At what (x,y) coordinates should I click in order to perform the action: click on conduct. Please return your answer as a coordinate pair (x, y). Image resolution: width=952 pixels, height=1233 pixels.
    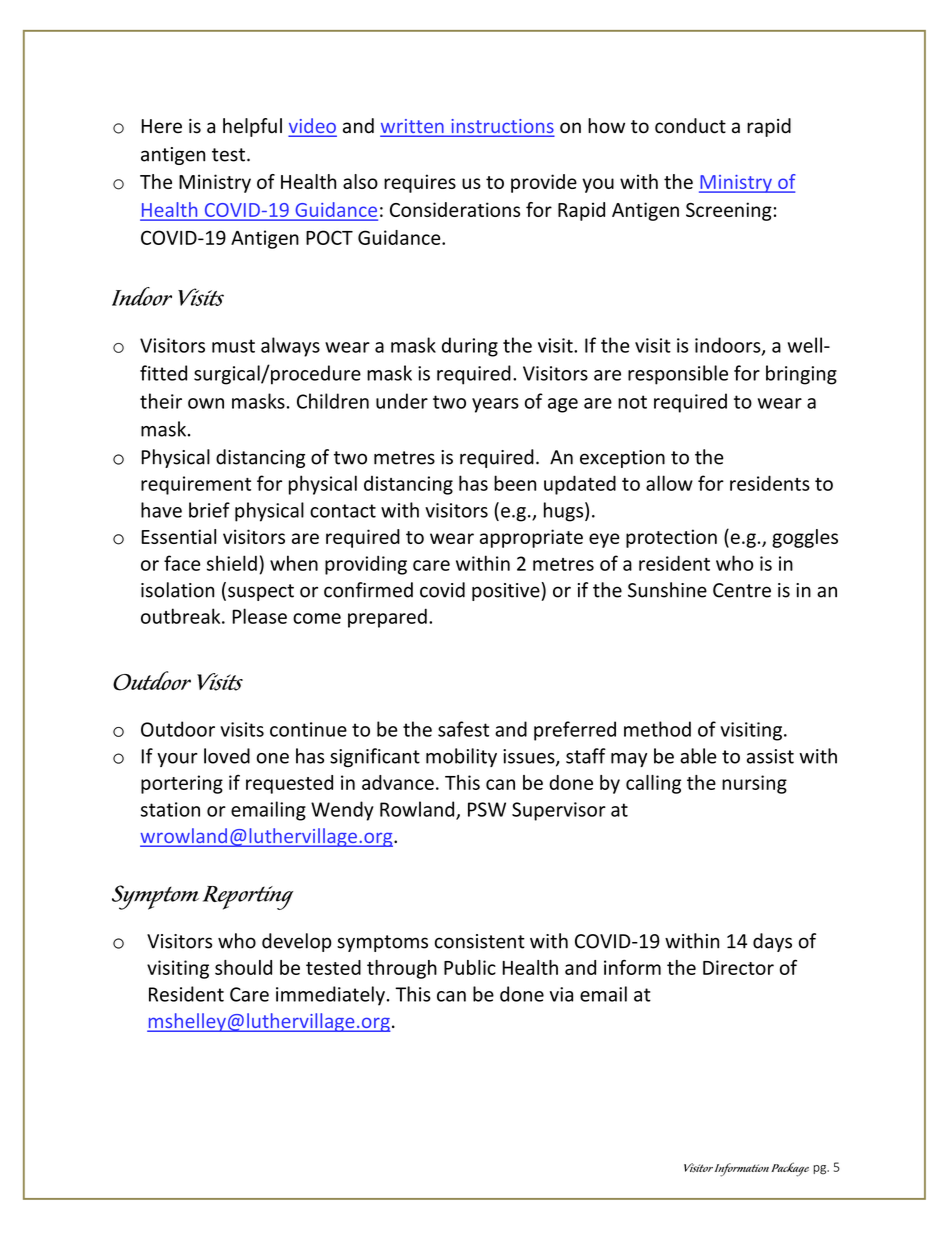
    Looking at the image, I should click on (690, 126).
